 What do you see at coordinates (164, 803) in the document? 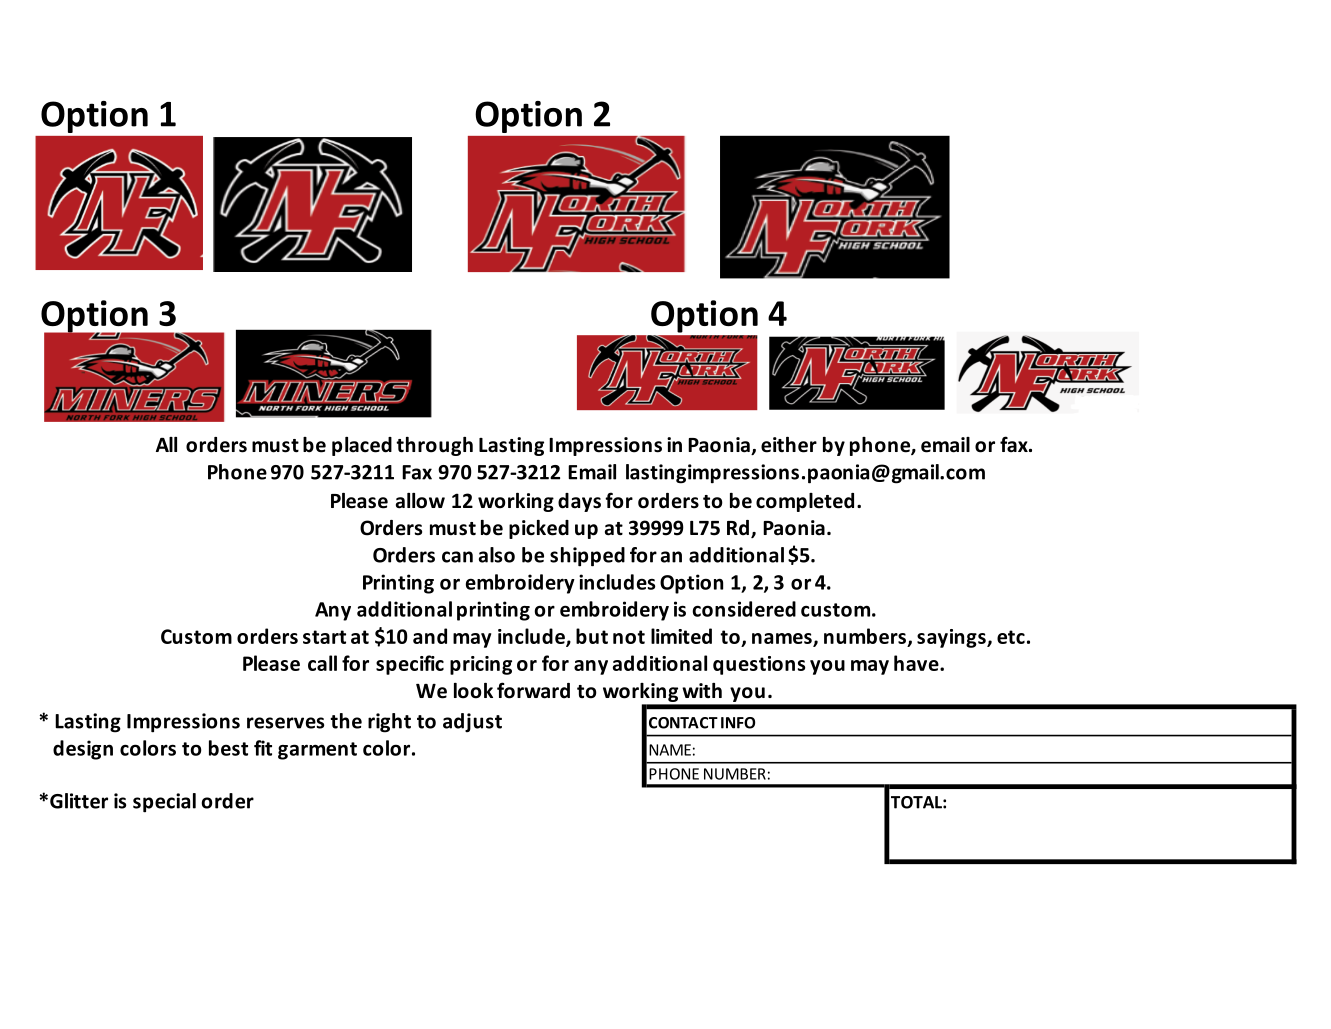
I see `special` at bounding box center [164, 803].
